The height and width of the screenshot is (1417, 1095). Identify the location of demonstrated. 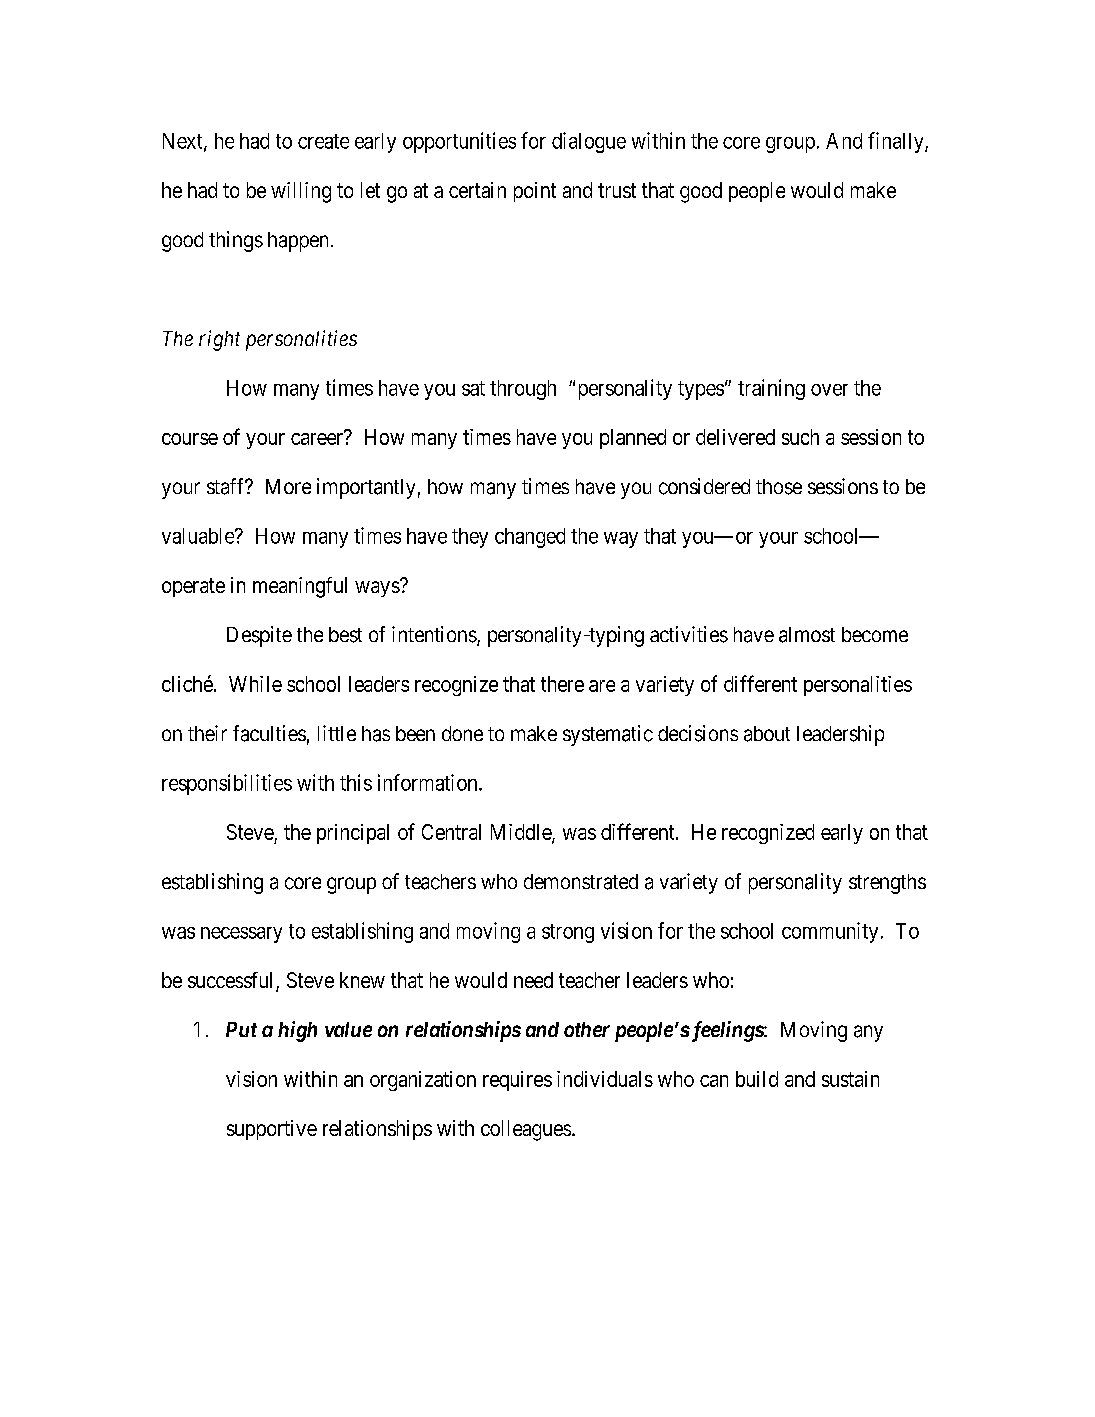
(581, 882).
